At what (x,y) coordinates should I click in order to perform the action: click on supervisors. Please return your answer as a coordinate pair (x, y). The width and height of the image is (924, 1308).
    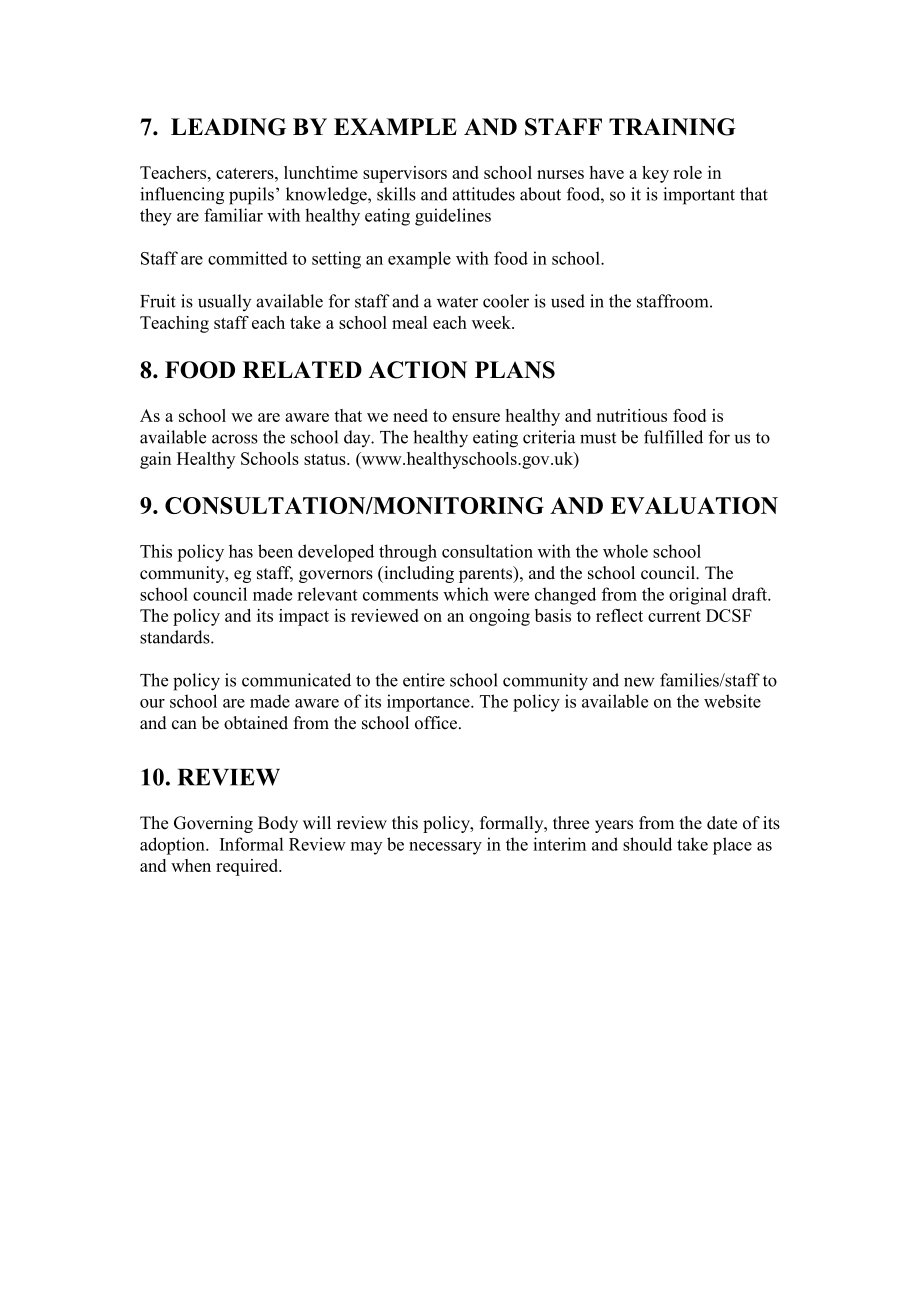
    Looking at the image, I should click on (405, 174).
